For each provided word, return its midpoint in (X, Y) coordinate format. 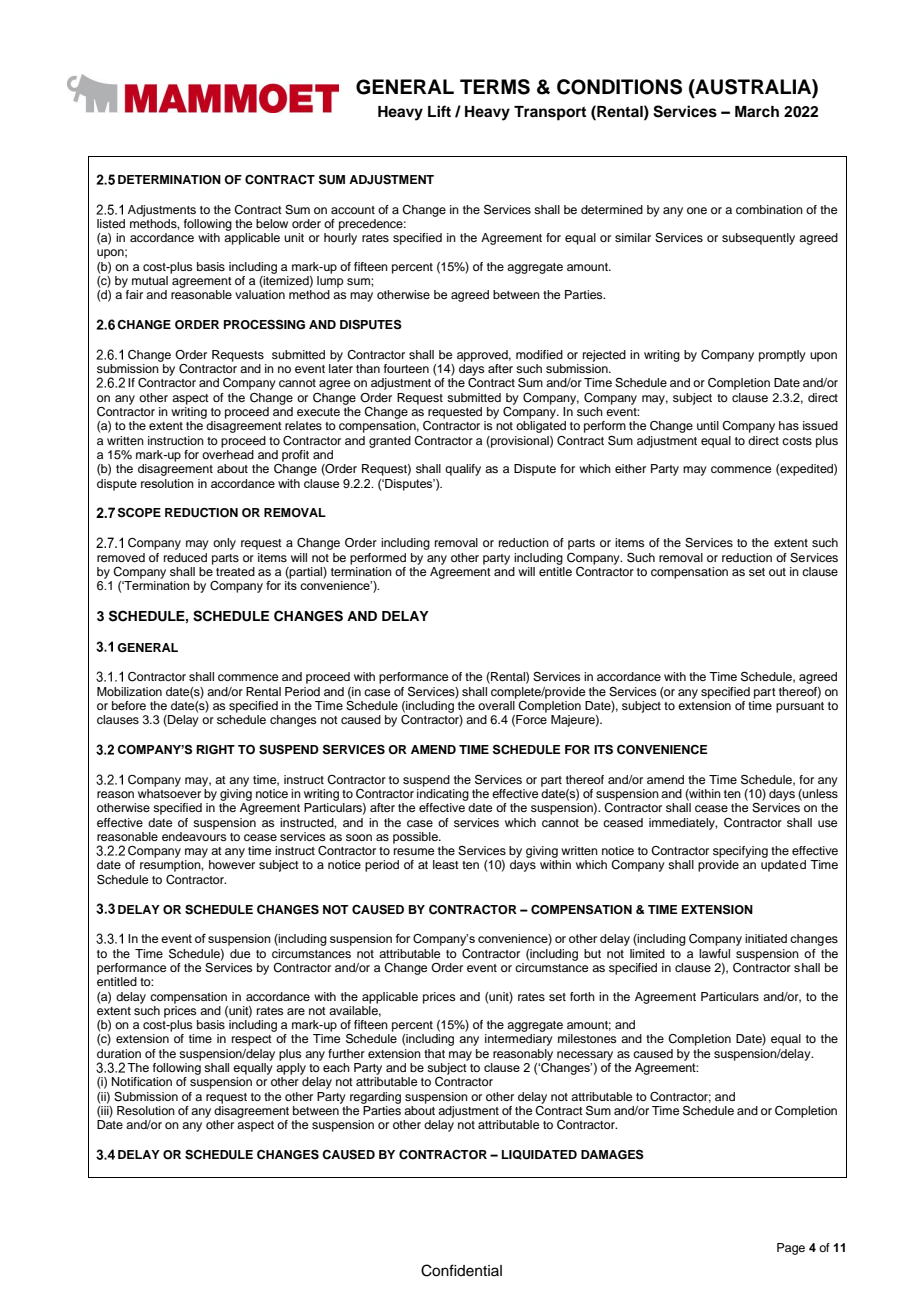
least (446, 864)
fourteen (406, 368)
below (272, 223)
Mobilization (129, 691)
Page (791, 1249)
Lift (439, 111)
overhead (228, 454)
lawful (714, 953)
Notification (142, 1081)
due (240, 953)
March (757, 111)
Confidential (461, 1270)
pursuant (800, 707)
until (708, 425)
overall (497, 704)
